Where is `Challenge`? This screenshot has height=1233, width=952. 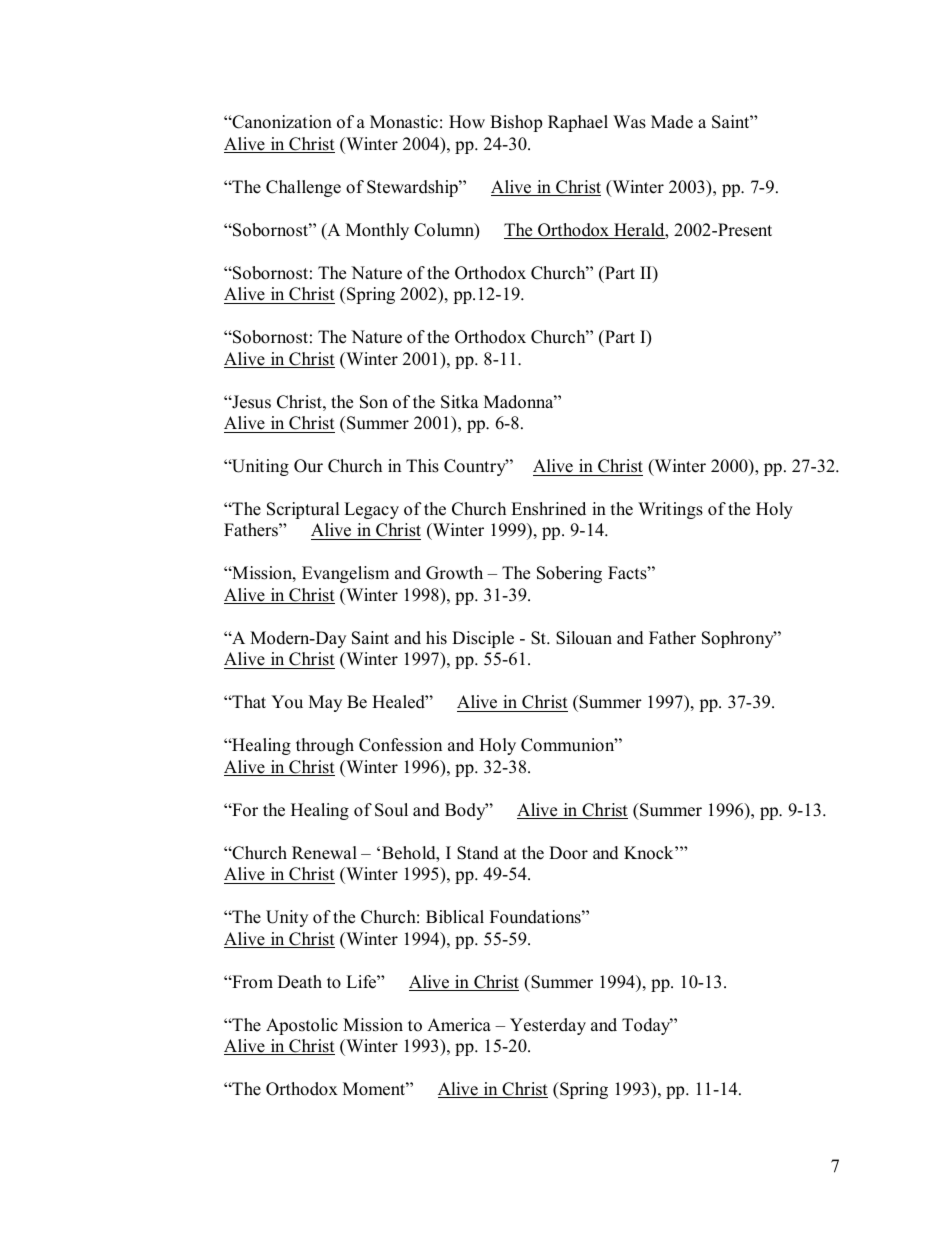 Challenge is located at coordinates (303, 188).
